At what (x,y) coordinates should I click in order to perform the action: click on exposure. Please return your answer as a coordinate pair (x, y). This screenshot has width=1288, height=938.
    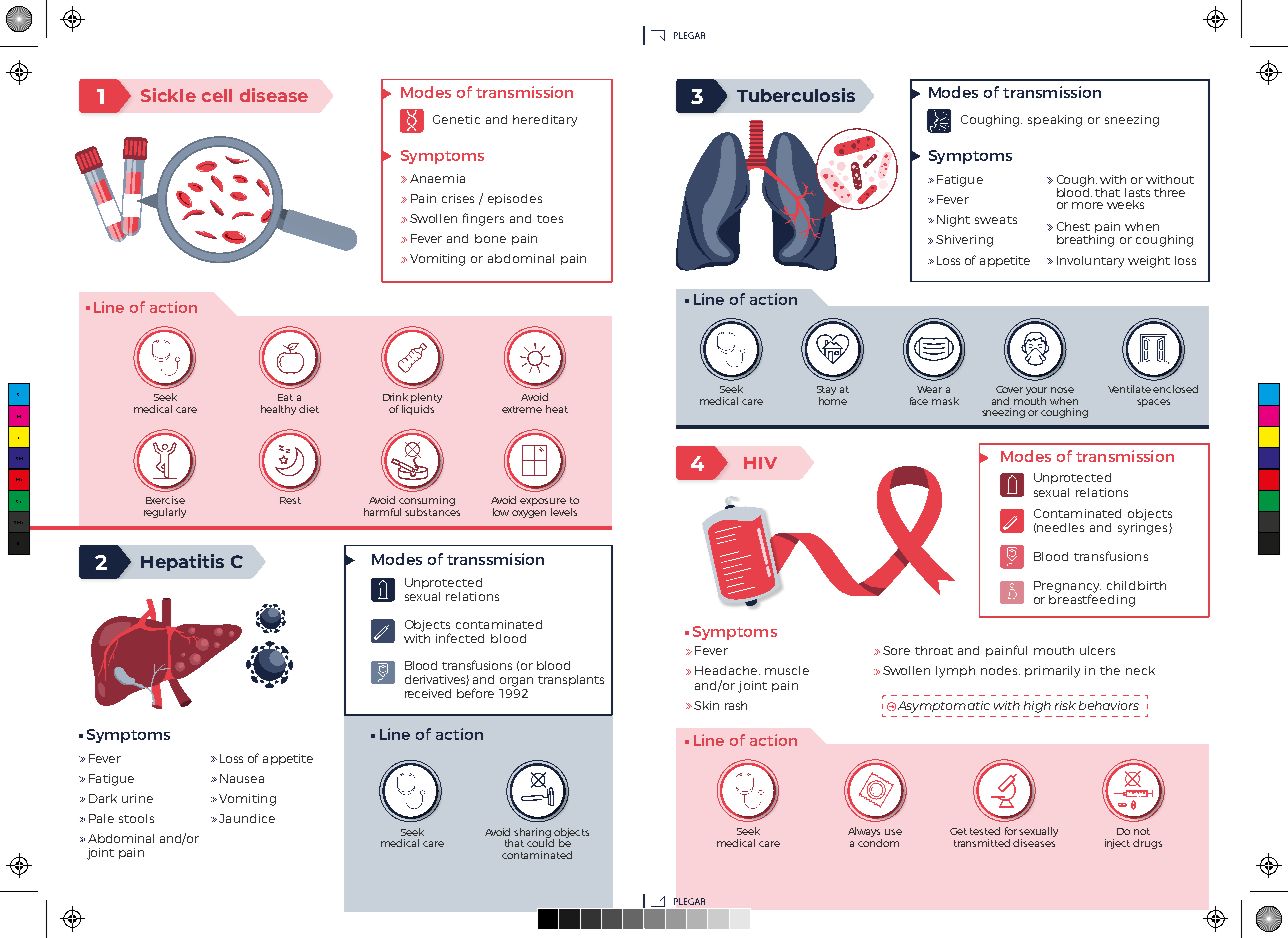
    Looking at the image, I should click on (543, 503).
